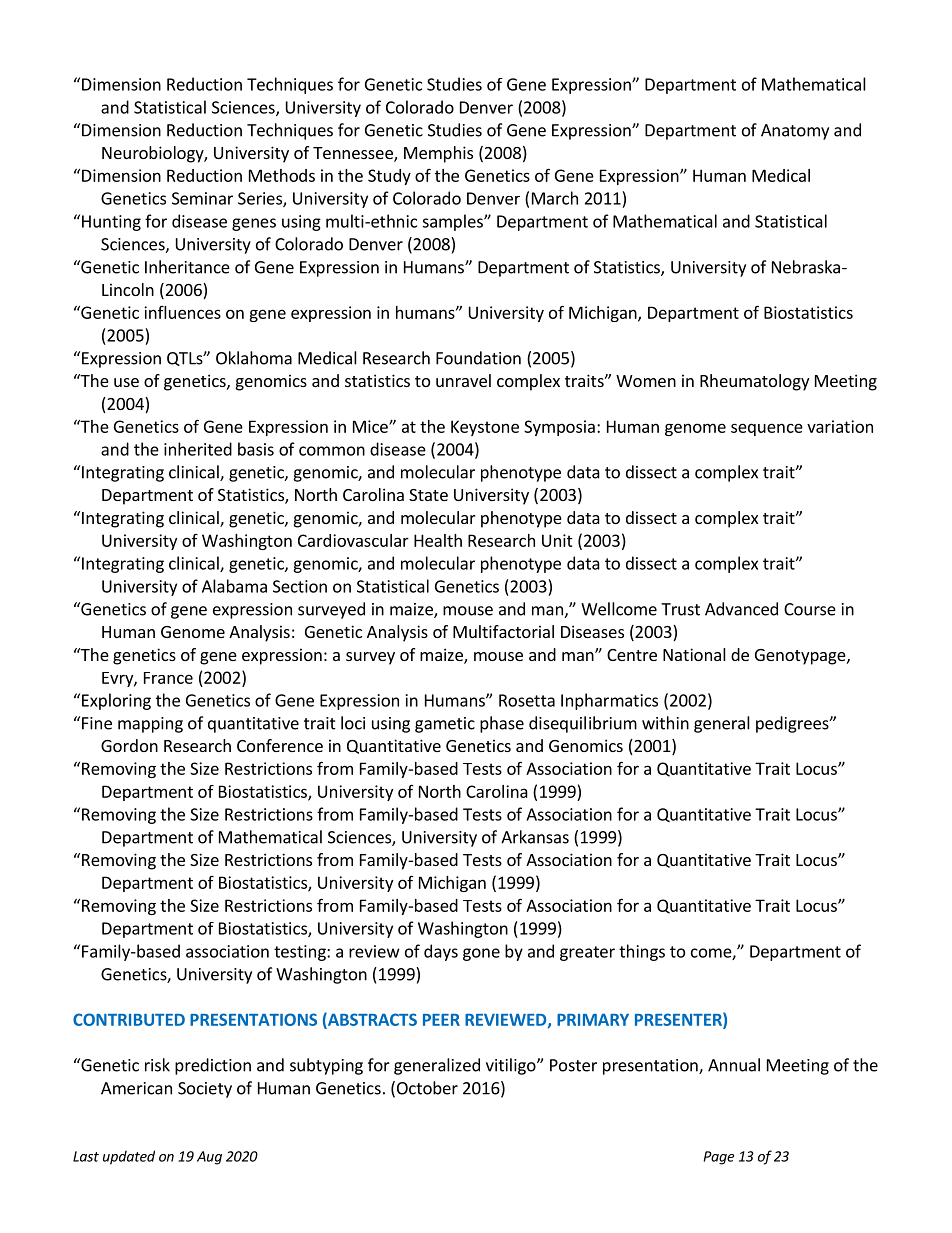 Image resolution: width=952 pixels, height=1233 pixels. What do you see at coordinates (168, 678) in the image?
I see `France` at bounding box center [168, 678].
